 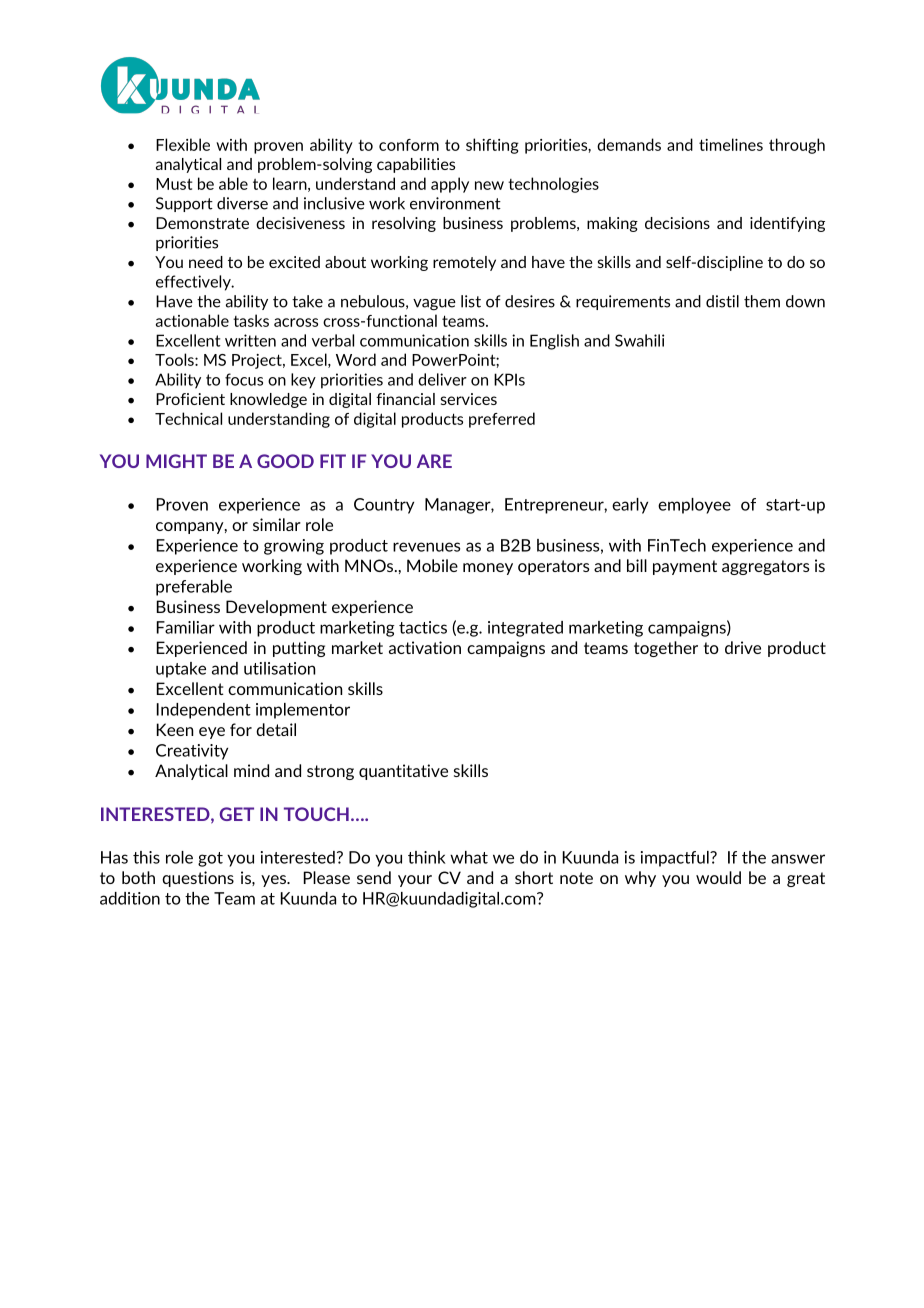 I want to click on revenues, so click(x=426, y=547).
